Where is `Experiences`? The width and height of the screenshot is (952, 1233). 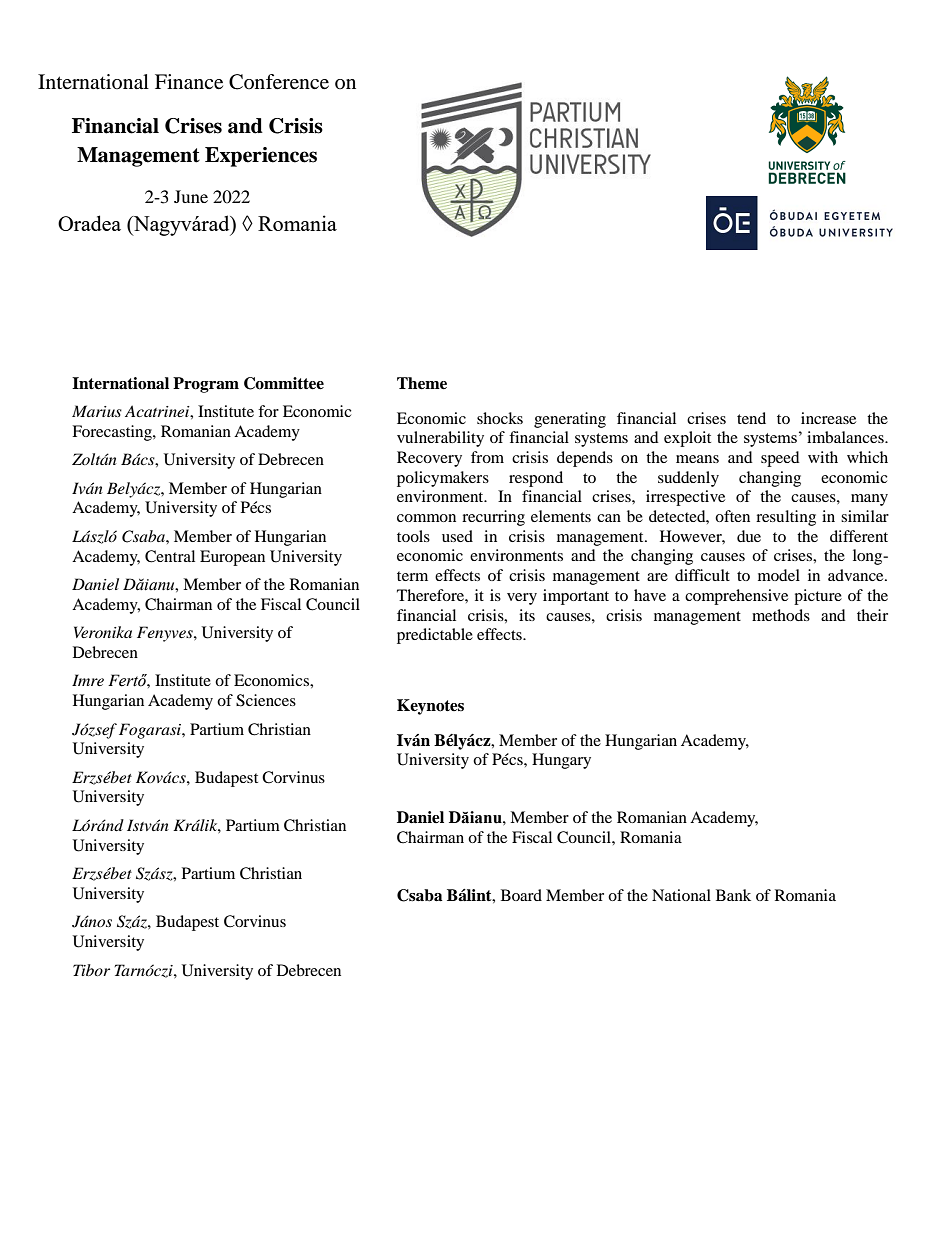 Experiences is located at coordinates (261, 157).
